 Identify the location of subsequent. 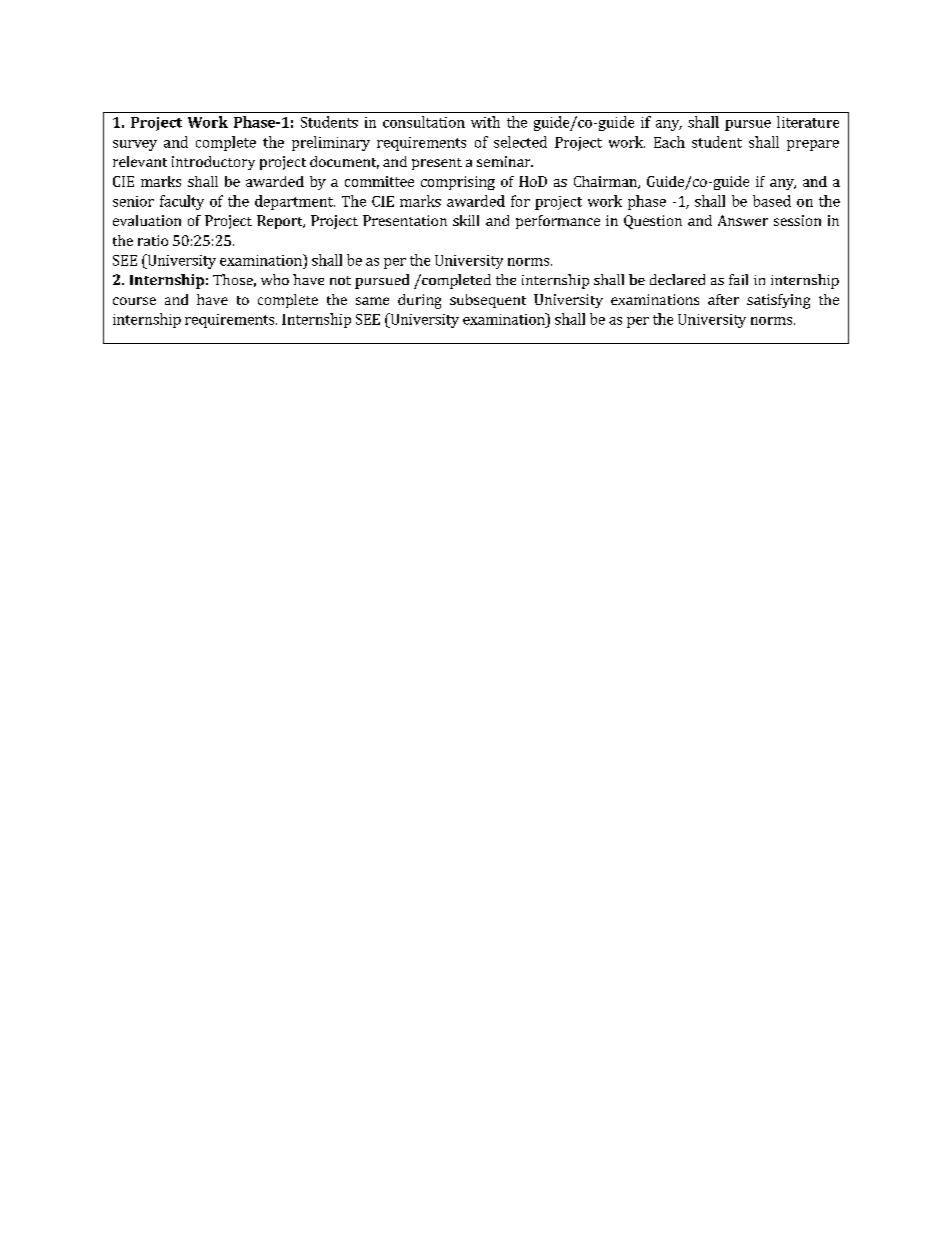
(488, 301).
